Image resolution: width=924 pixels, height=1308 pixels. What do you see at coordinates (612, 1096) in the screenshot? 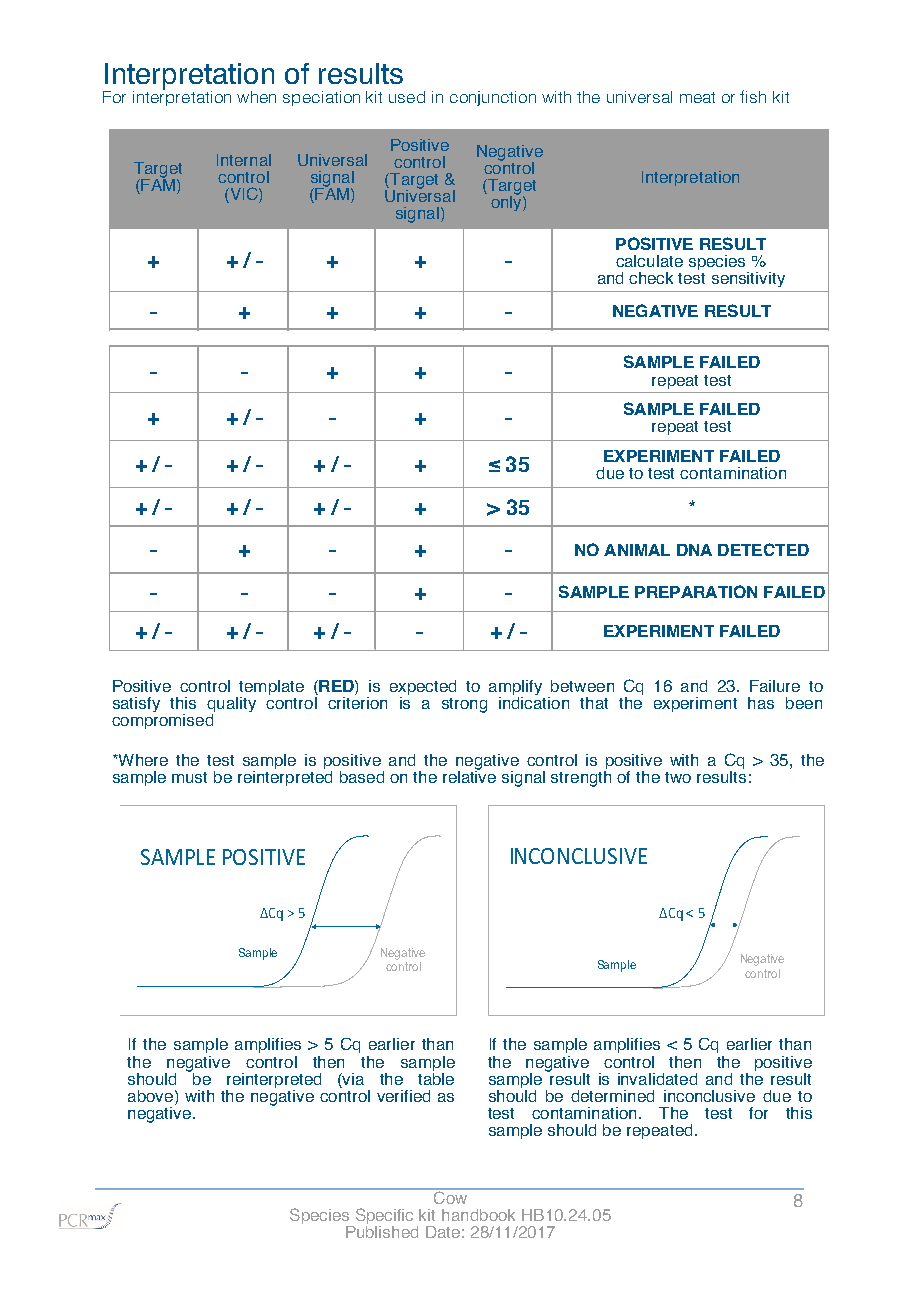
I see `determined` at bounding box center [612, 1096].
